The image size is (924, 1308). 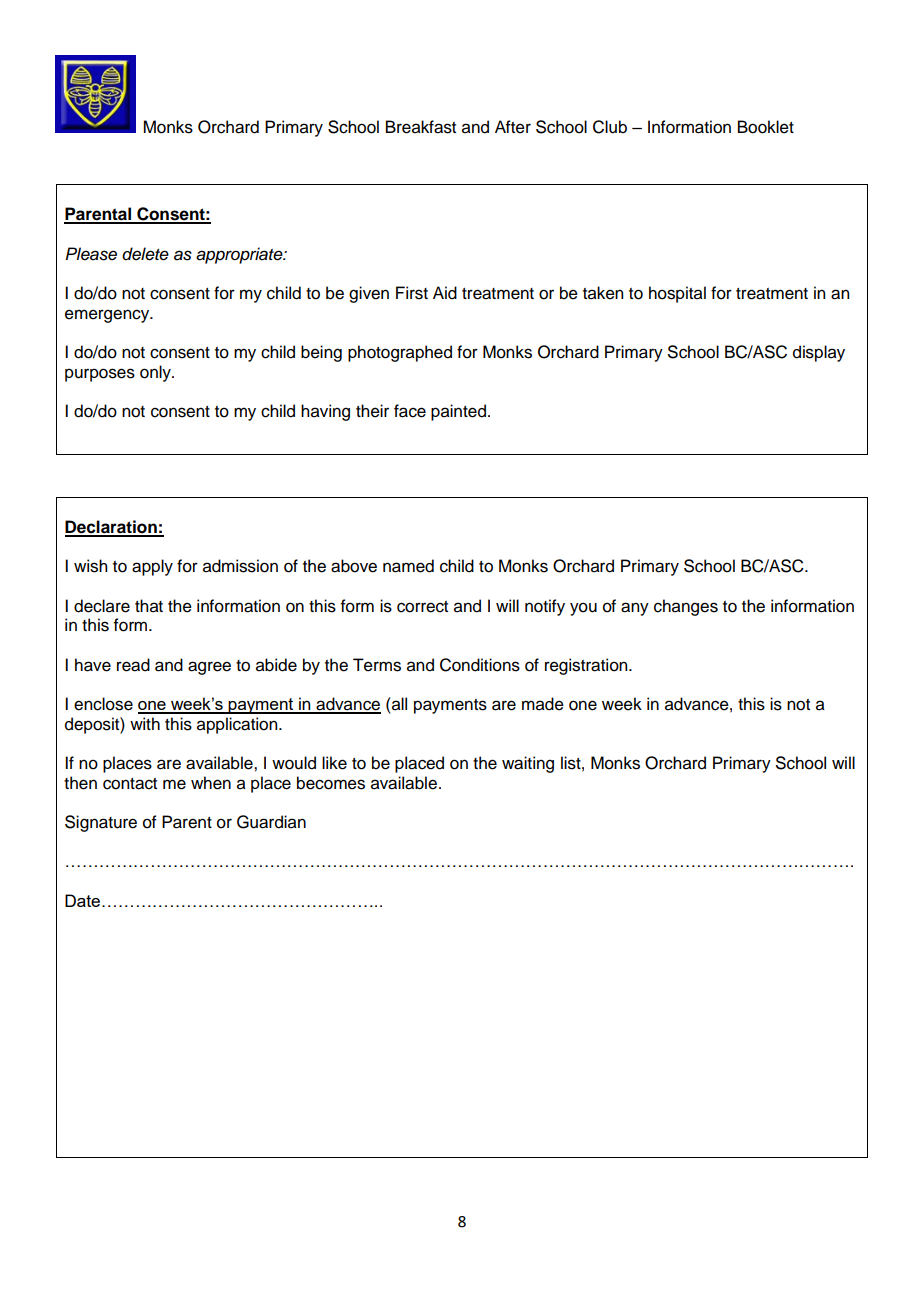 What do you see at coordinates (408, 566) in the page?
I see `named` at bounding box center [408, 566].
